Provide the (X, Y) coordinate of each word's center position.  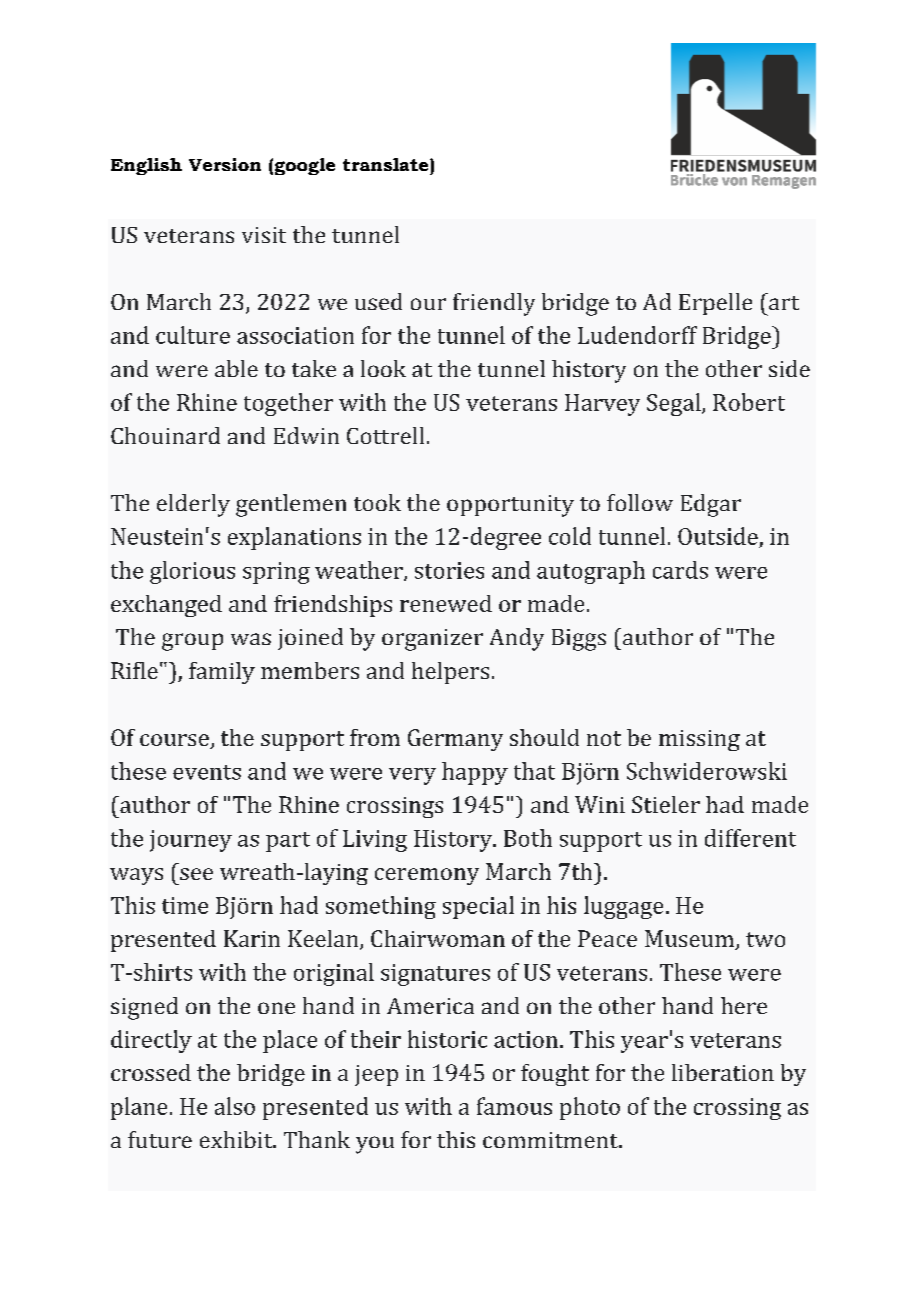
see (196, 874)
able (236, 368)
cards (680, 570)
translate (387, 164)
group (192, 642)
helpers (450, 673)
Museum (690, 940)
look (383, 368)
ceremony (427, 876)
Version (225, 164)
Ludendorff (637, 335)
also (235, 1106)
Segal (675, 404)
